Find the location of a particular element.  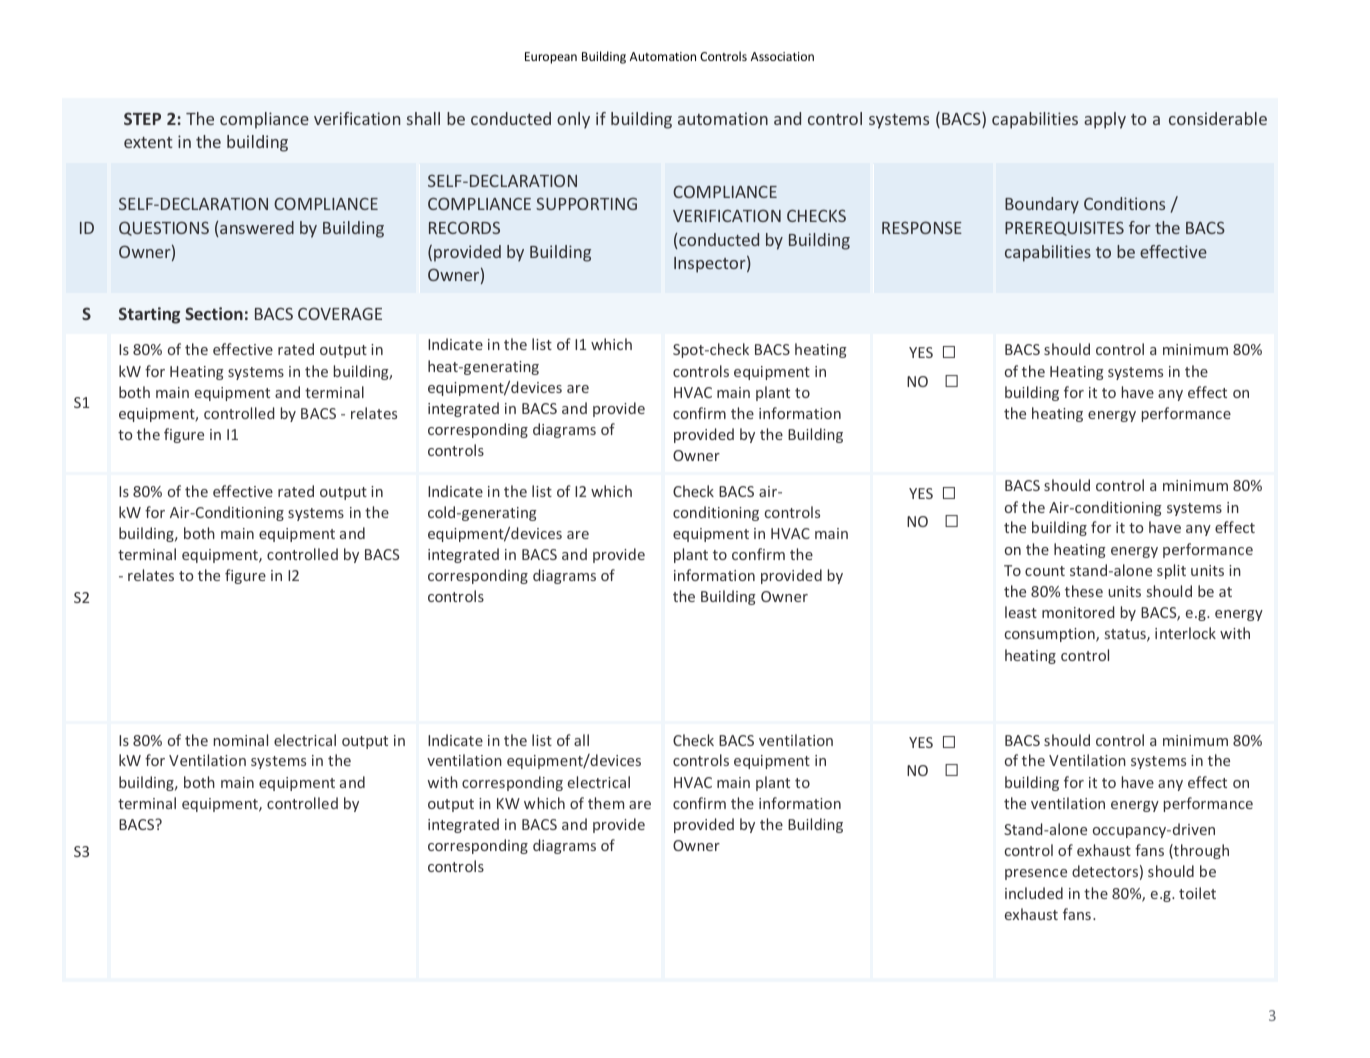

nominal is located at coordinates (241, 740).
